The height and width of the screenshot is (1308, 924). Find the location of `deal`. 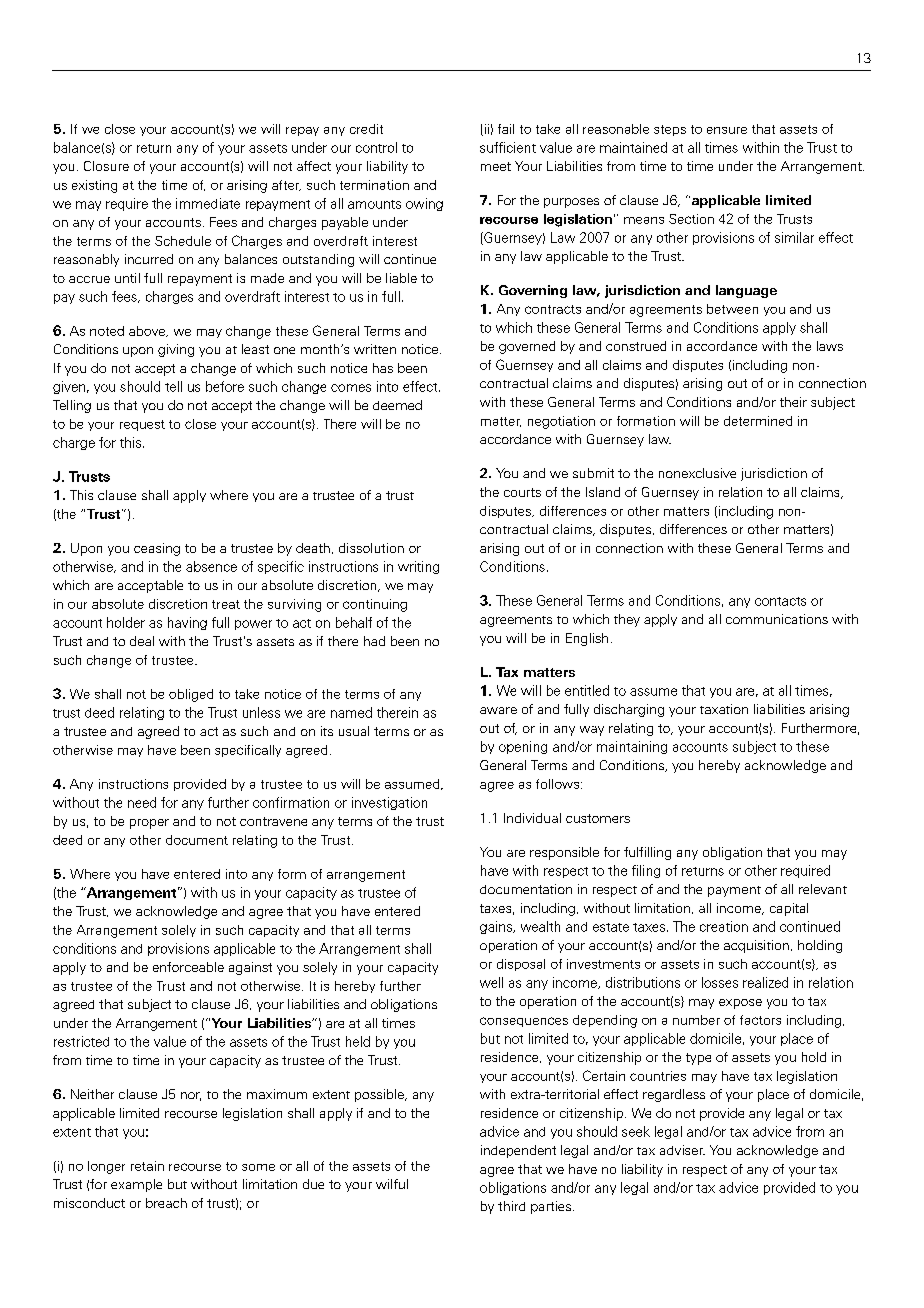

deal is located at coordinates (142, 641).
